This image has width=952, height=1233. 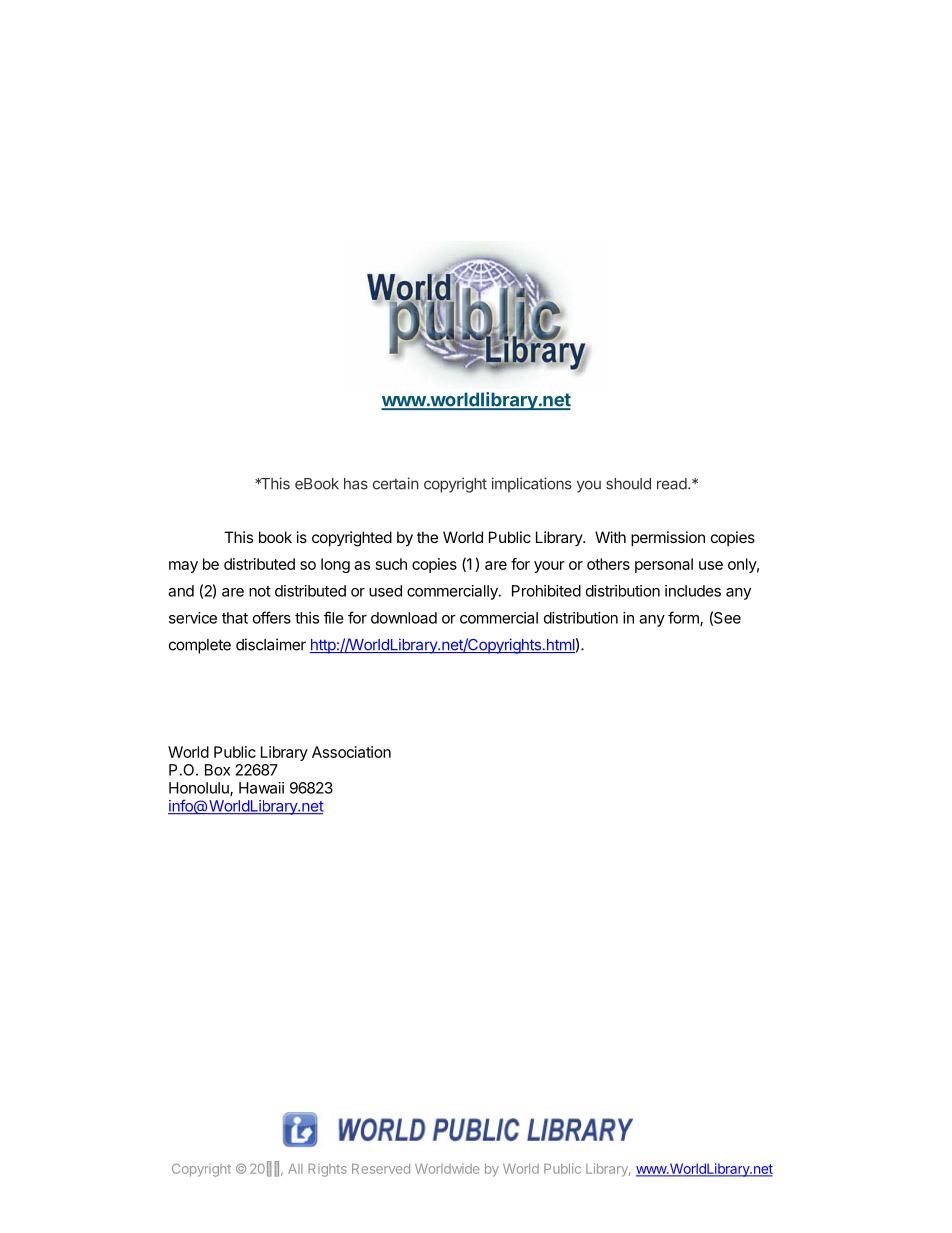 I want to click on form, so click(x=684, y=618).
